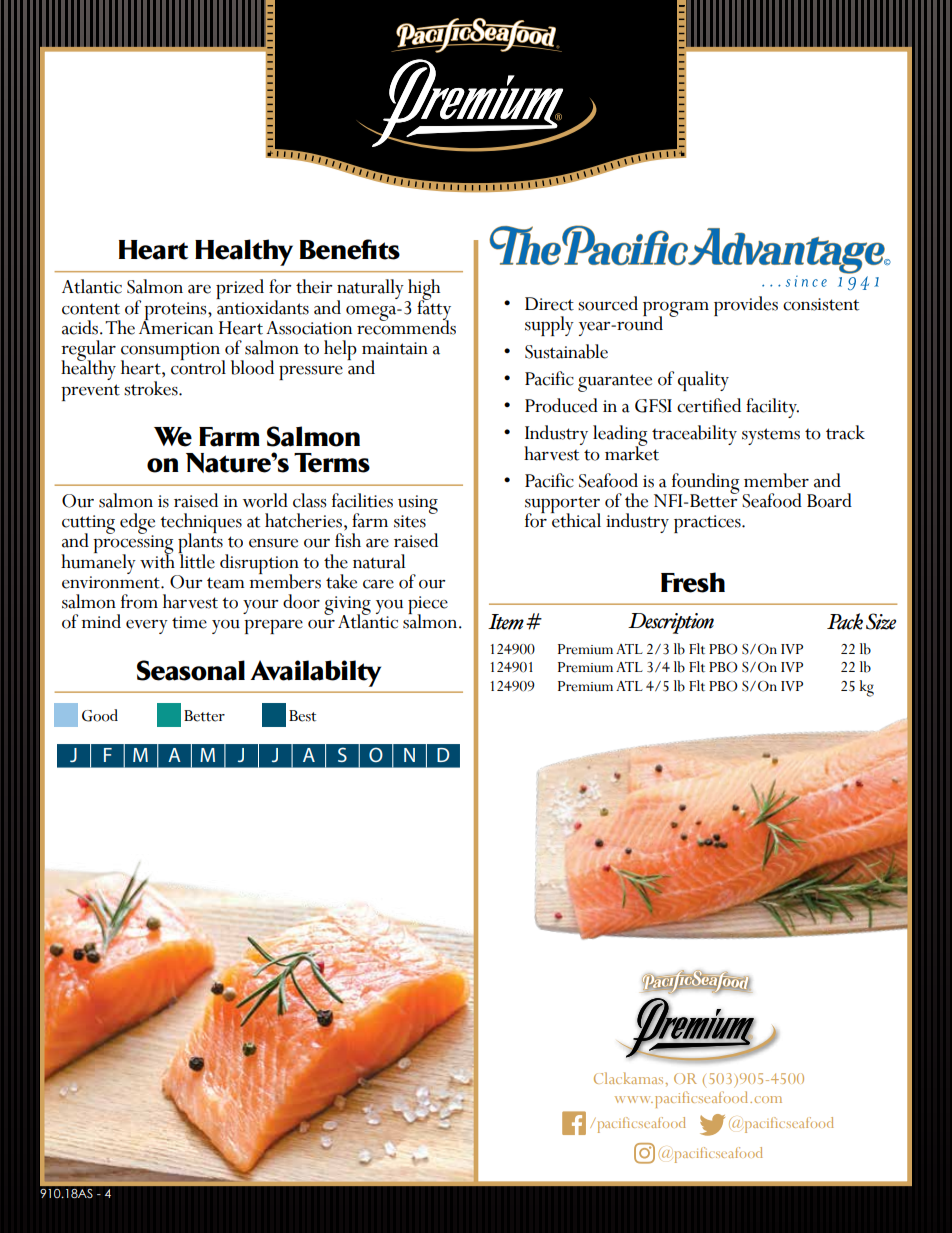 The height and width of the screenshot is (1233, 952). Describe the element at coordinates (829, 500) in the screenshot. I see `Board` at that location.
